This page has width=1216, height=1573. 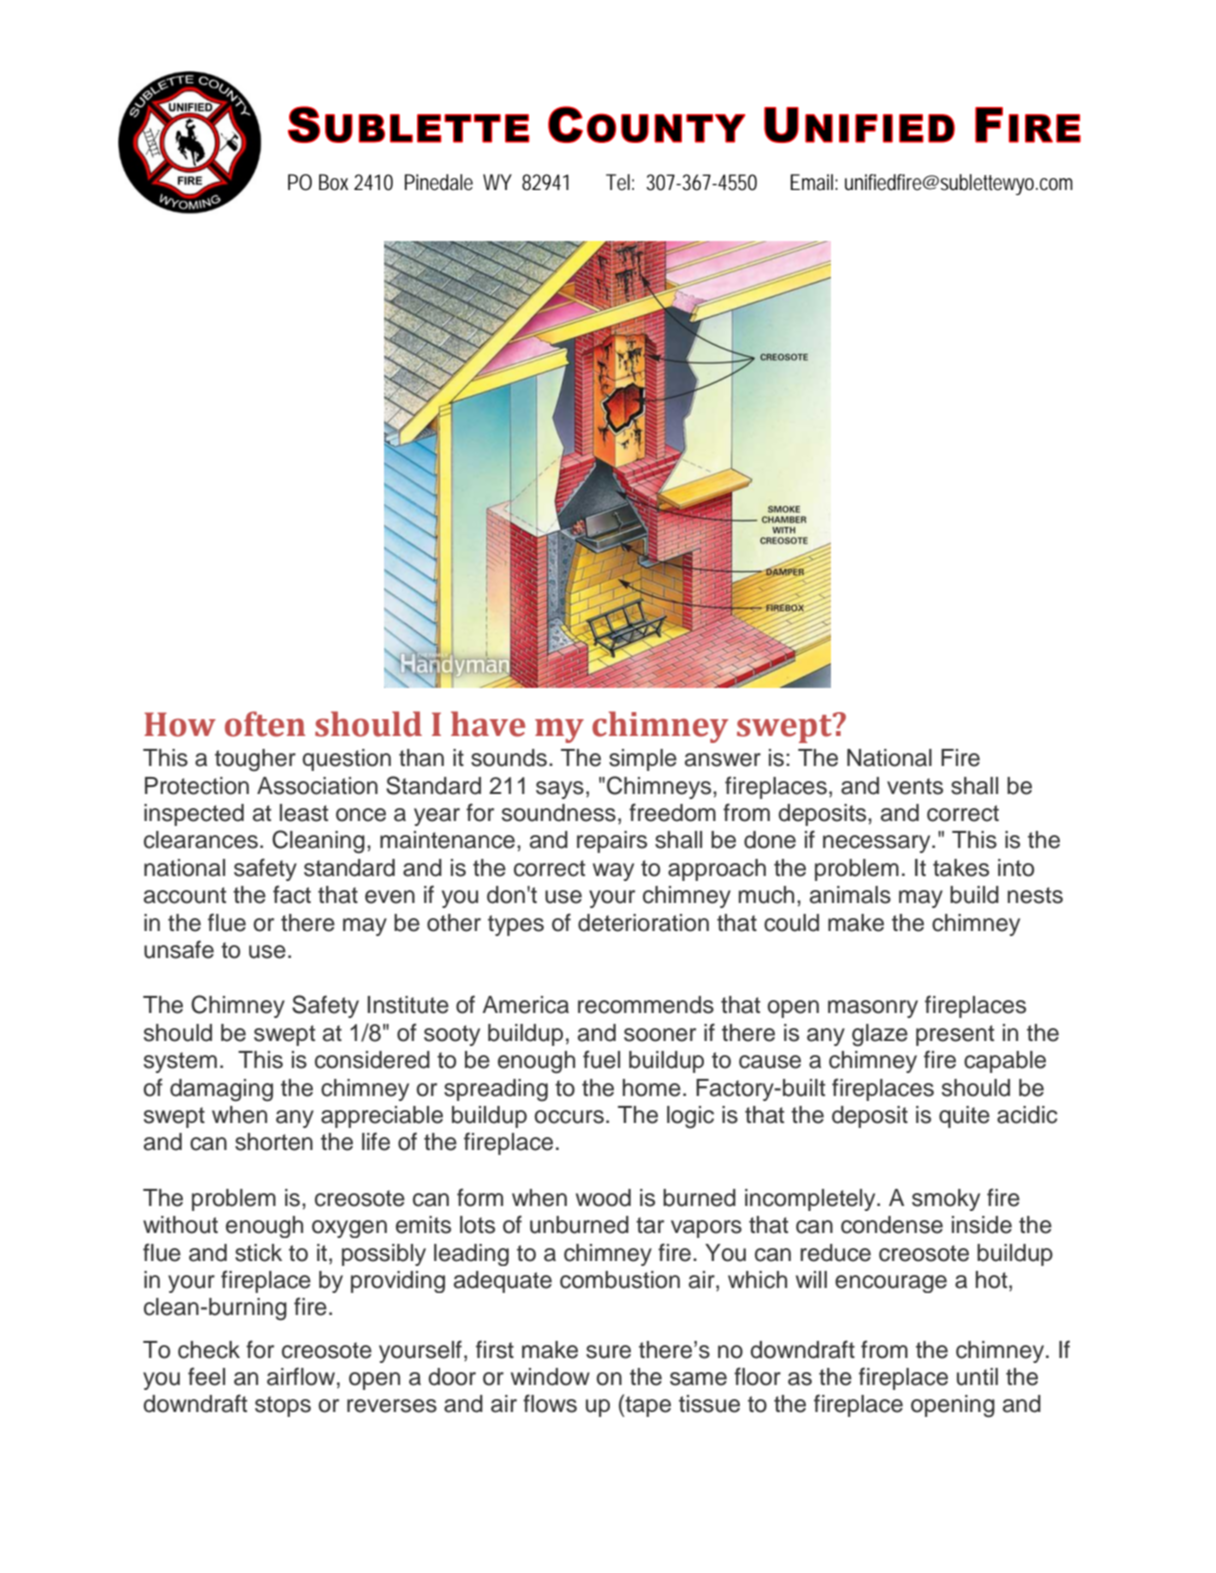 I want to click on often, so click(x=265, y=724).
